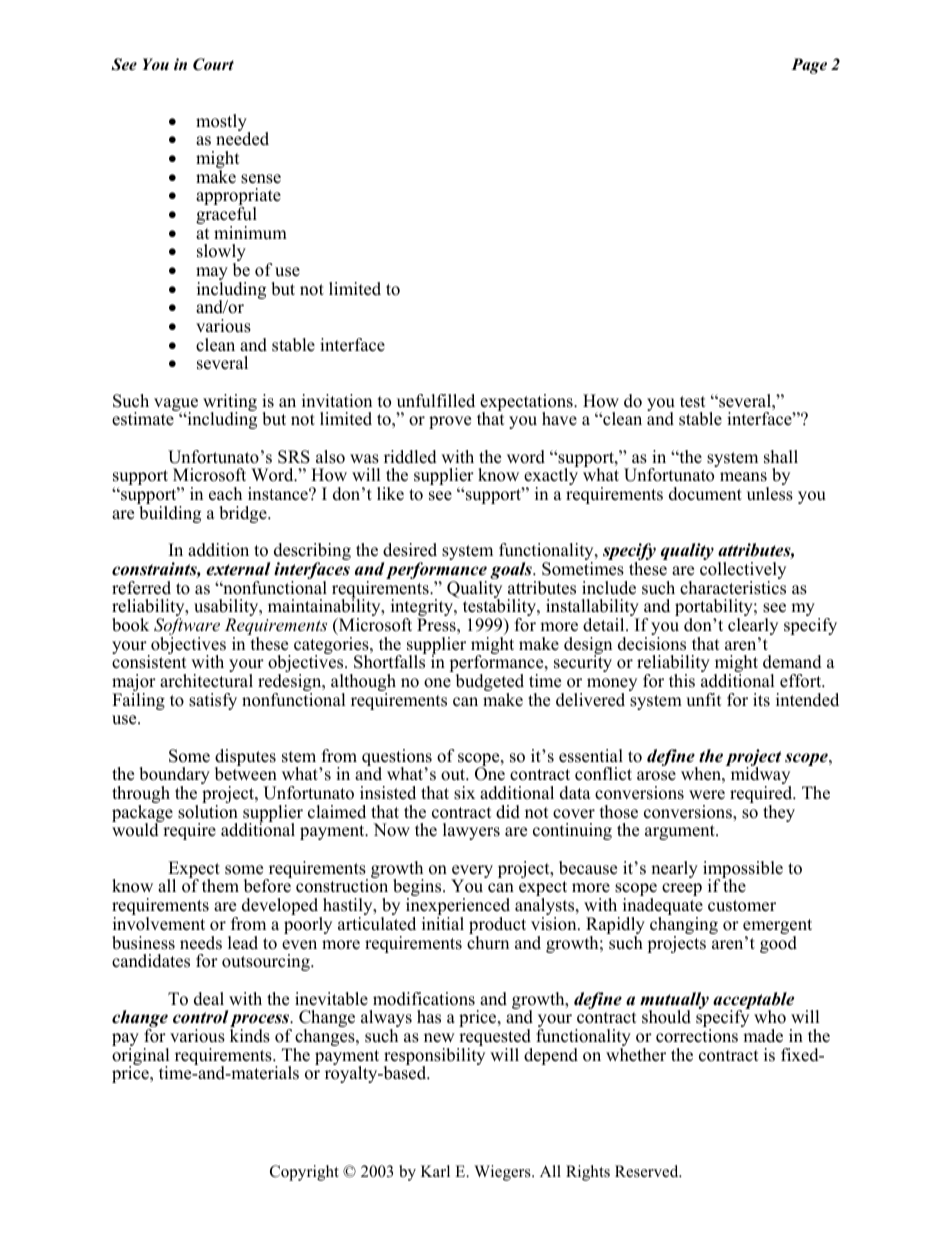 This screenshot has width=952, height=1233. What do you see at coordinates (227, 609) in the screenshot?
I see `usability` at bounding box center [227, 609].
